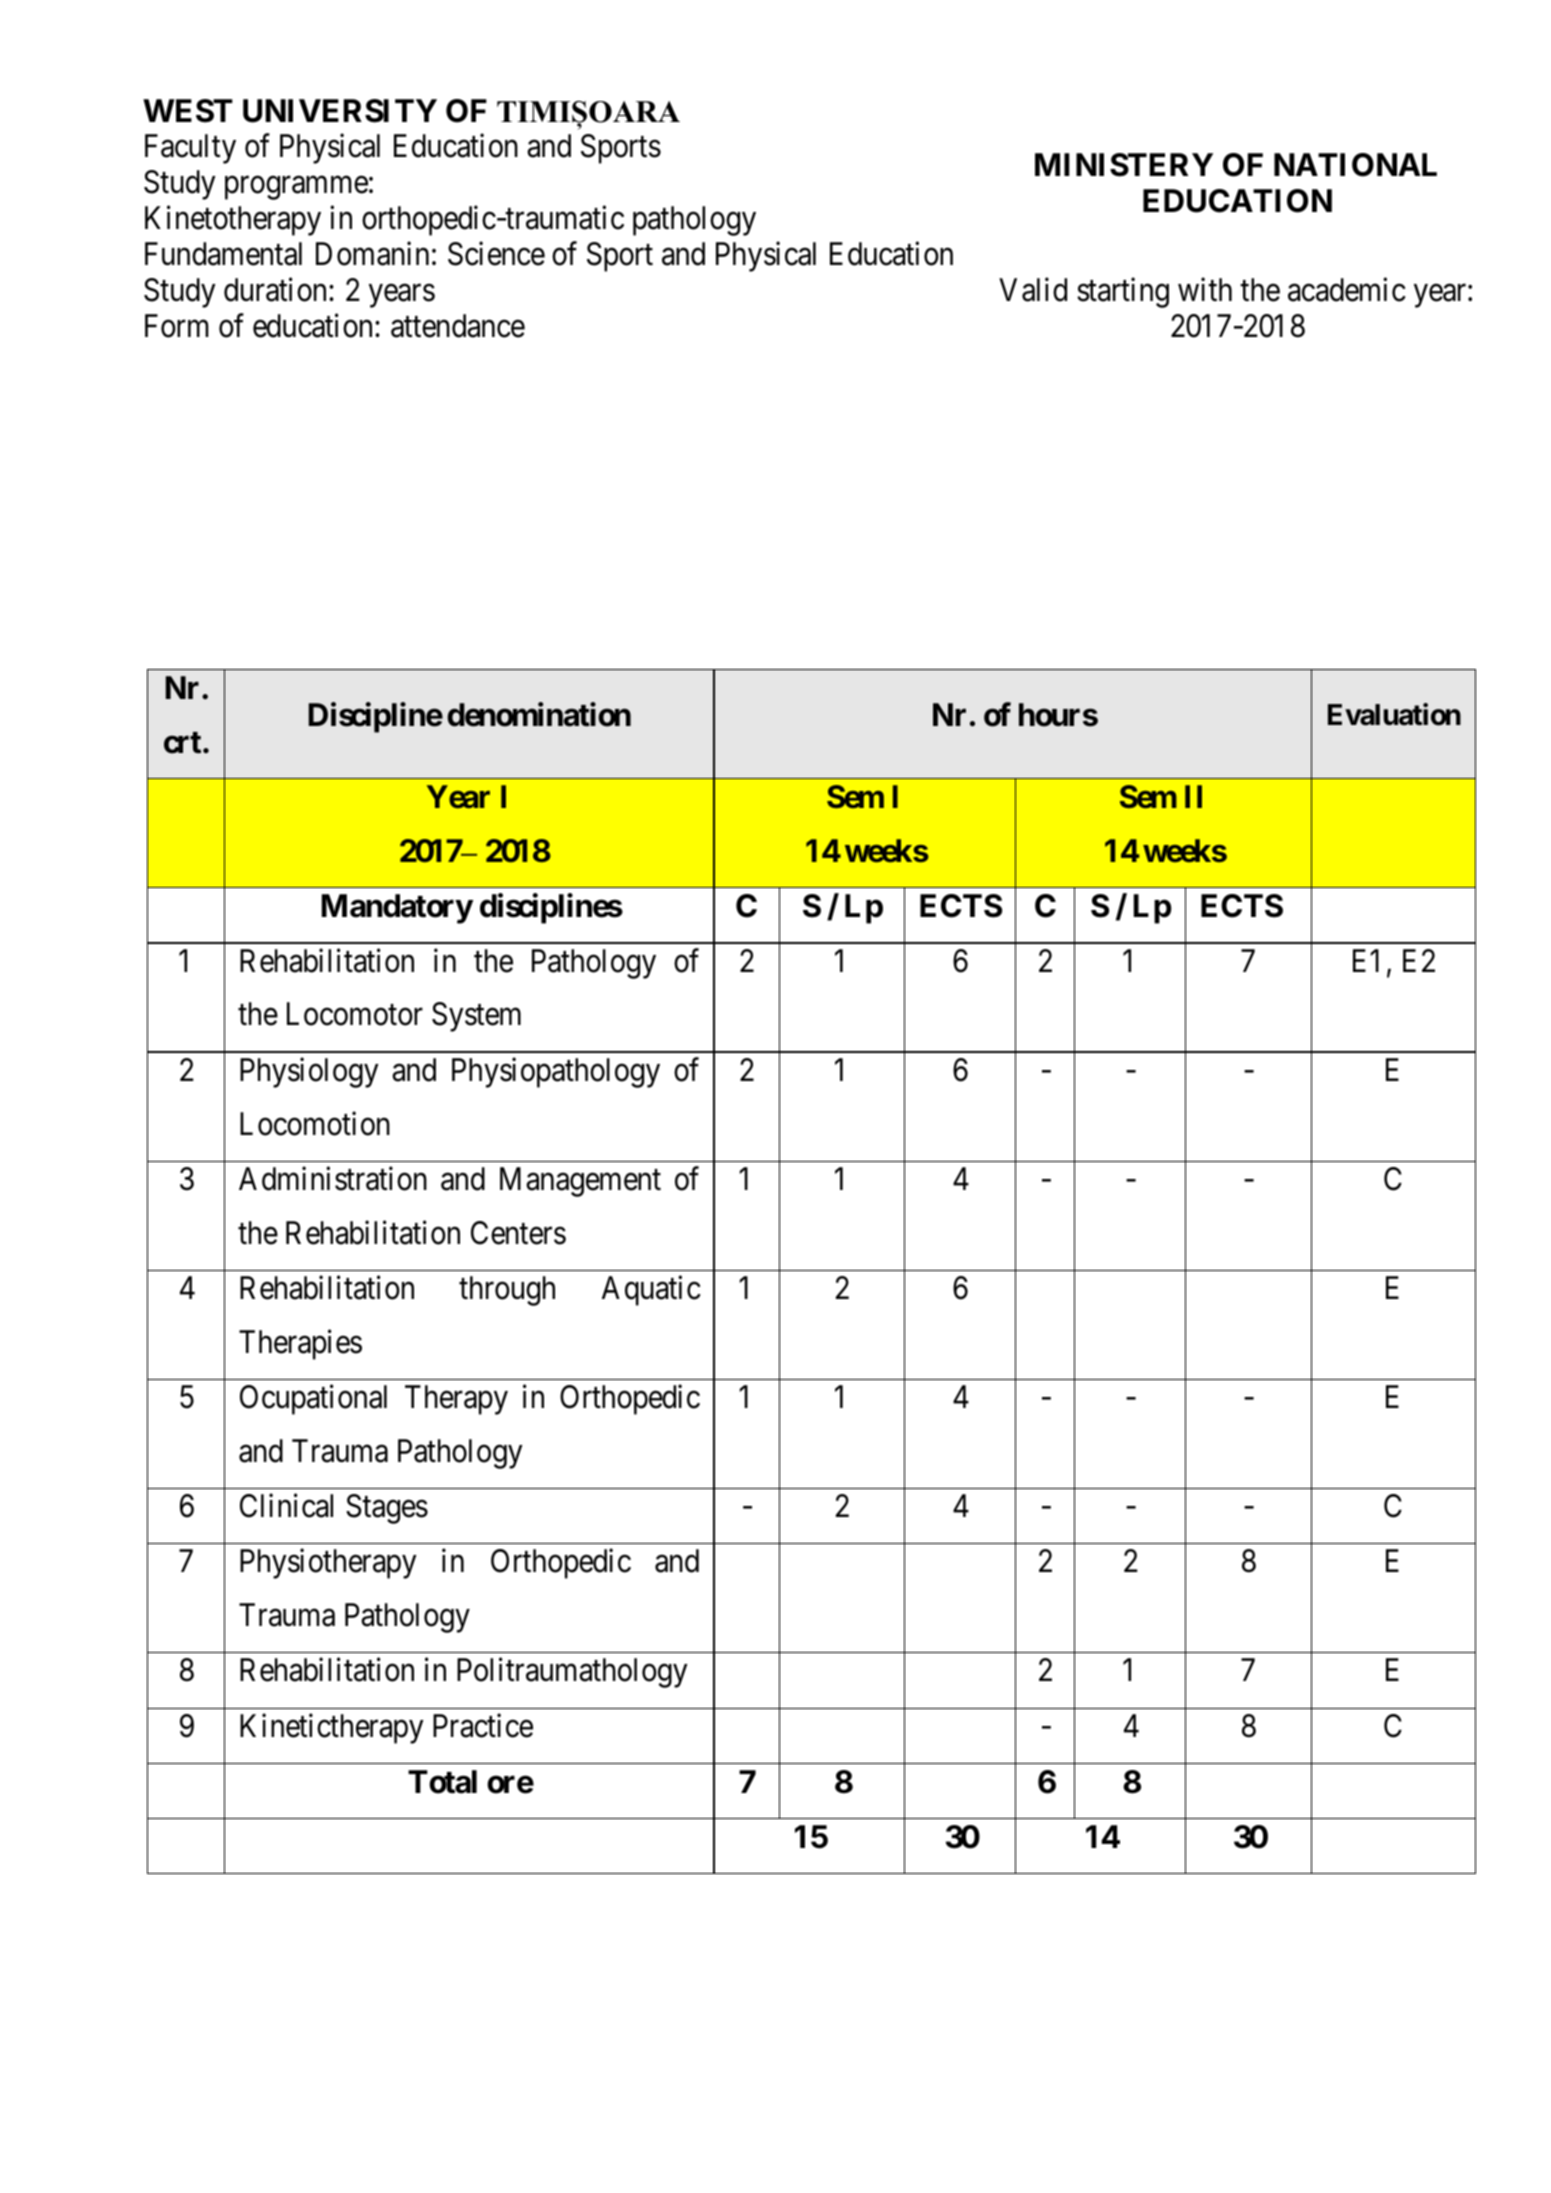 The image size is (1551, 2193). What do you see at coordinates (442, 1782) in the document?
I see `Total` at bounding box center [442, 1782].
